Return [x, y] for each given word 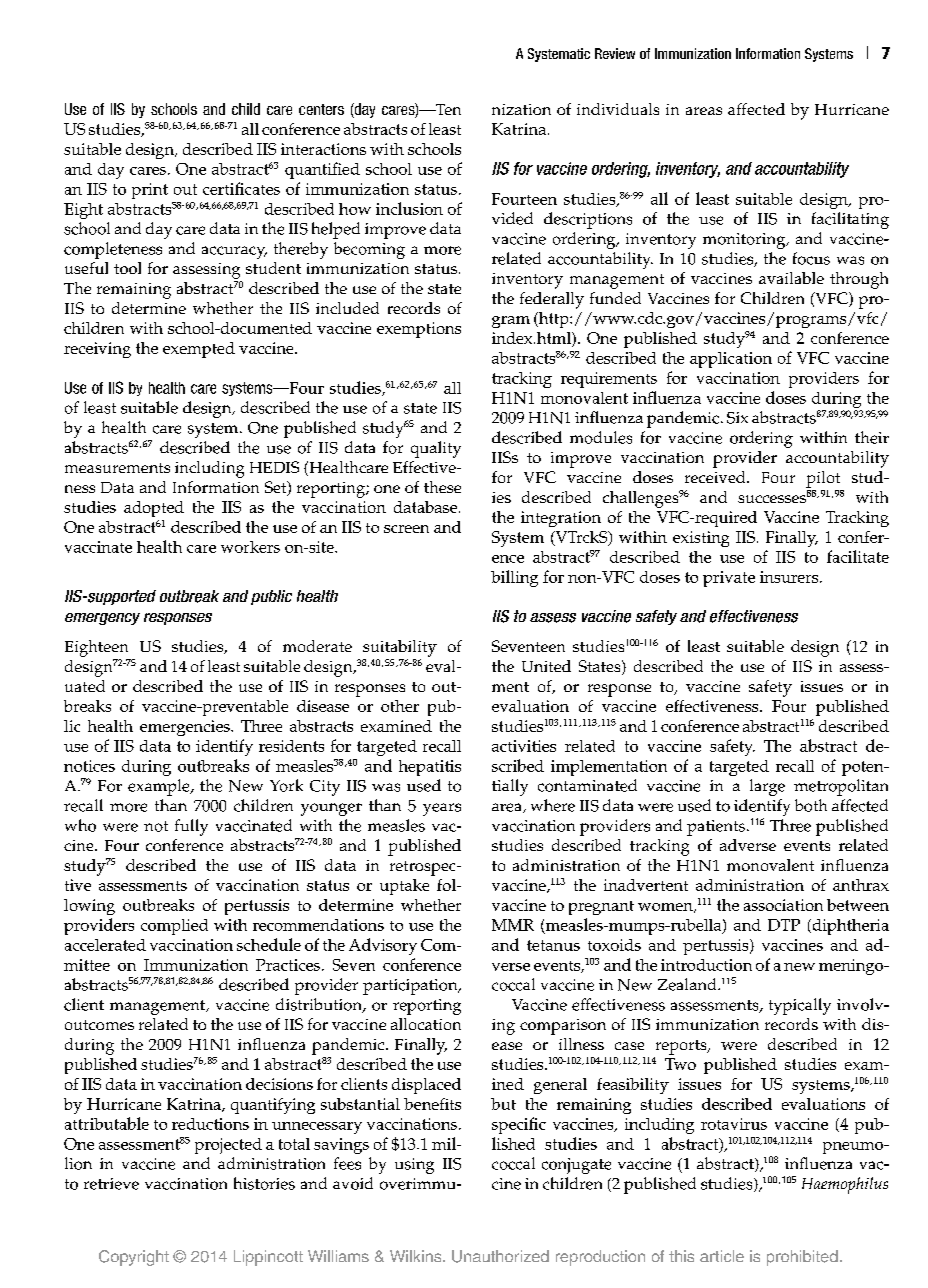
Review [615, 53]
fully [191, 827]
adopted [154, 509]
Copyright [134, 1258]
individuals [618, 109]
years [442, 809]
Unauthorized [500, 1256]
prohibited [802, 1258]
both [811, 805]
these [442, 487]
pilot [823, 479]
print [150, 191]
